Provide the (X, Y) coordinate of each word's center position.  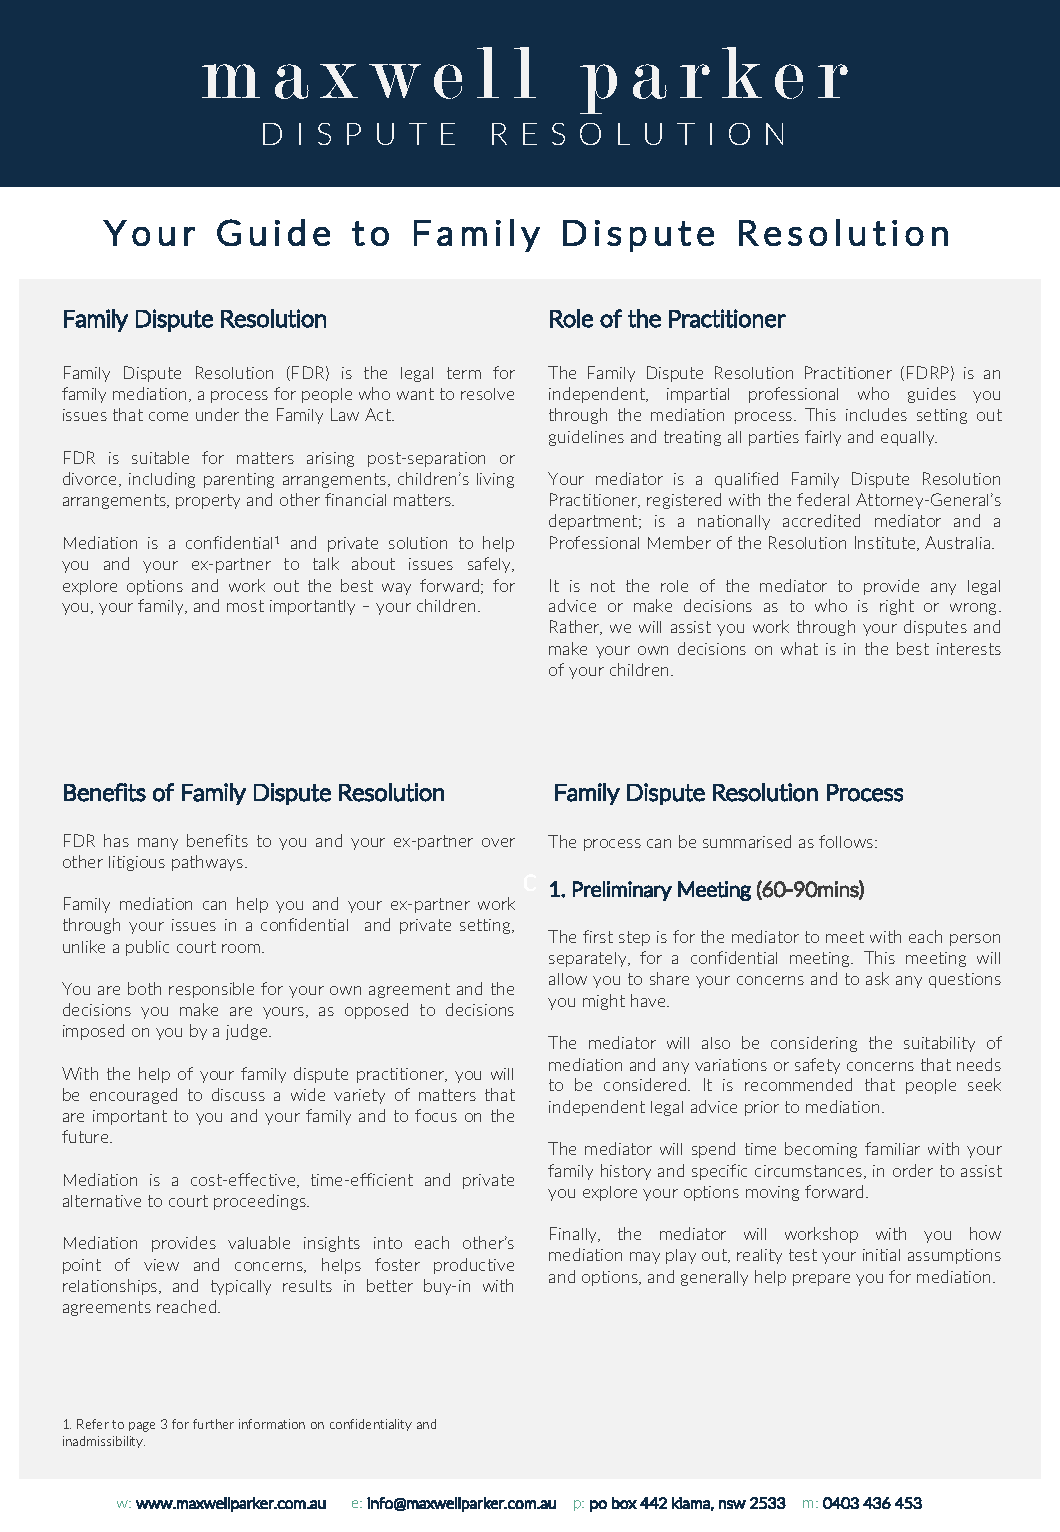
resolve (487, 394)
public (147, 948)
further (213, 1424)
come (168, 416)
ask (877, 978)
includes (876, 414)
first (598, 936)
